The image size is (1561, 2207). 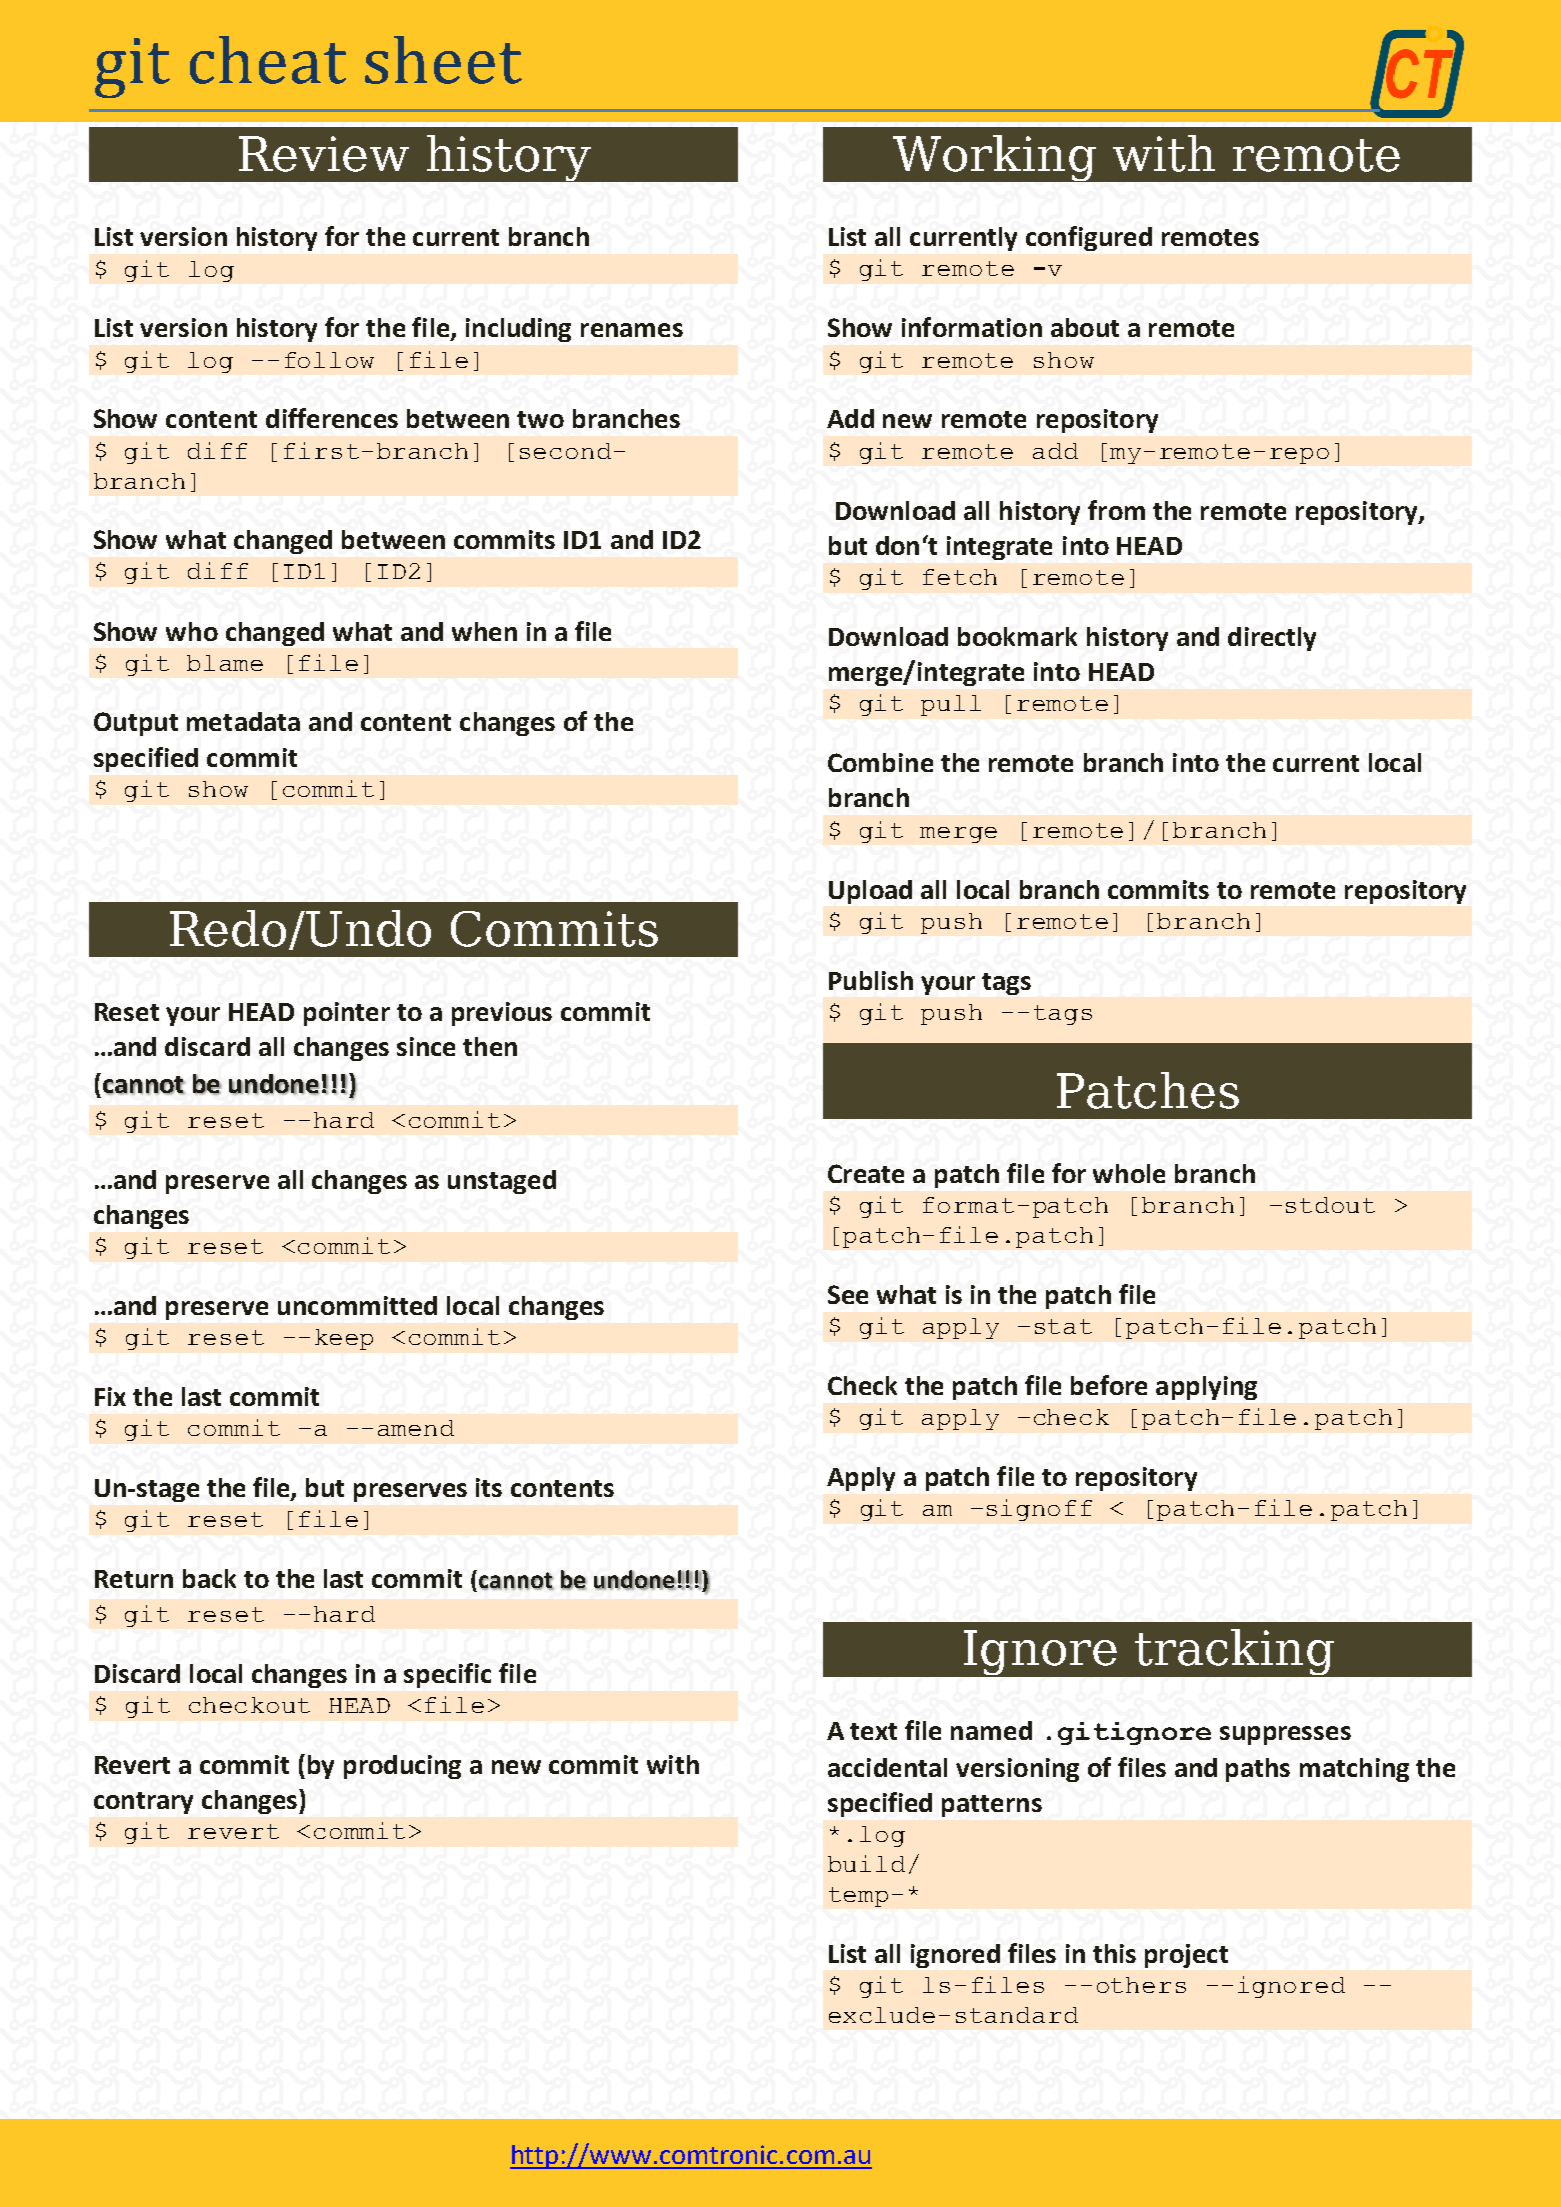 What do you see at coordinates (871, 980) in the screenshot?
I see `Publish` at bounding box center [871, 980].
